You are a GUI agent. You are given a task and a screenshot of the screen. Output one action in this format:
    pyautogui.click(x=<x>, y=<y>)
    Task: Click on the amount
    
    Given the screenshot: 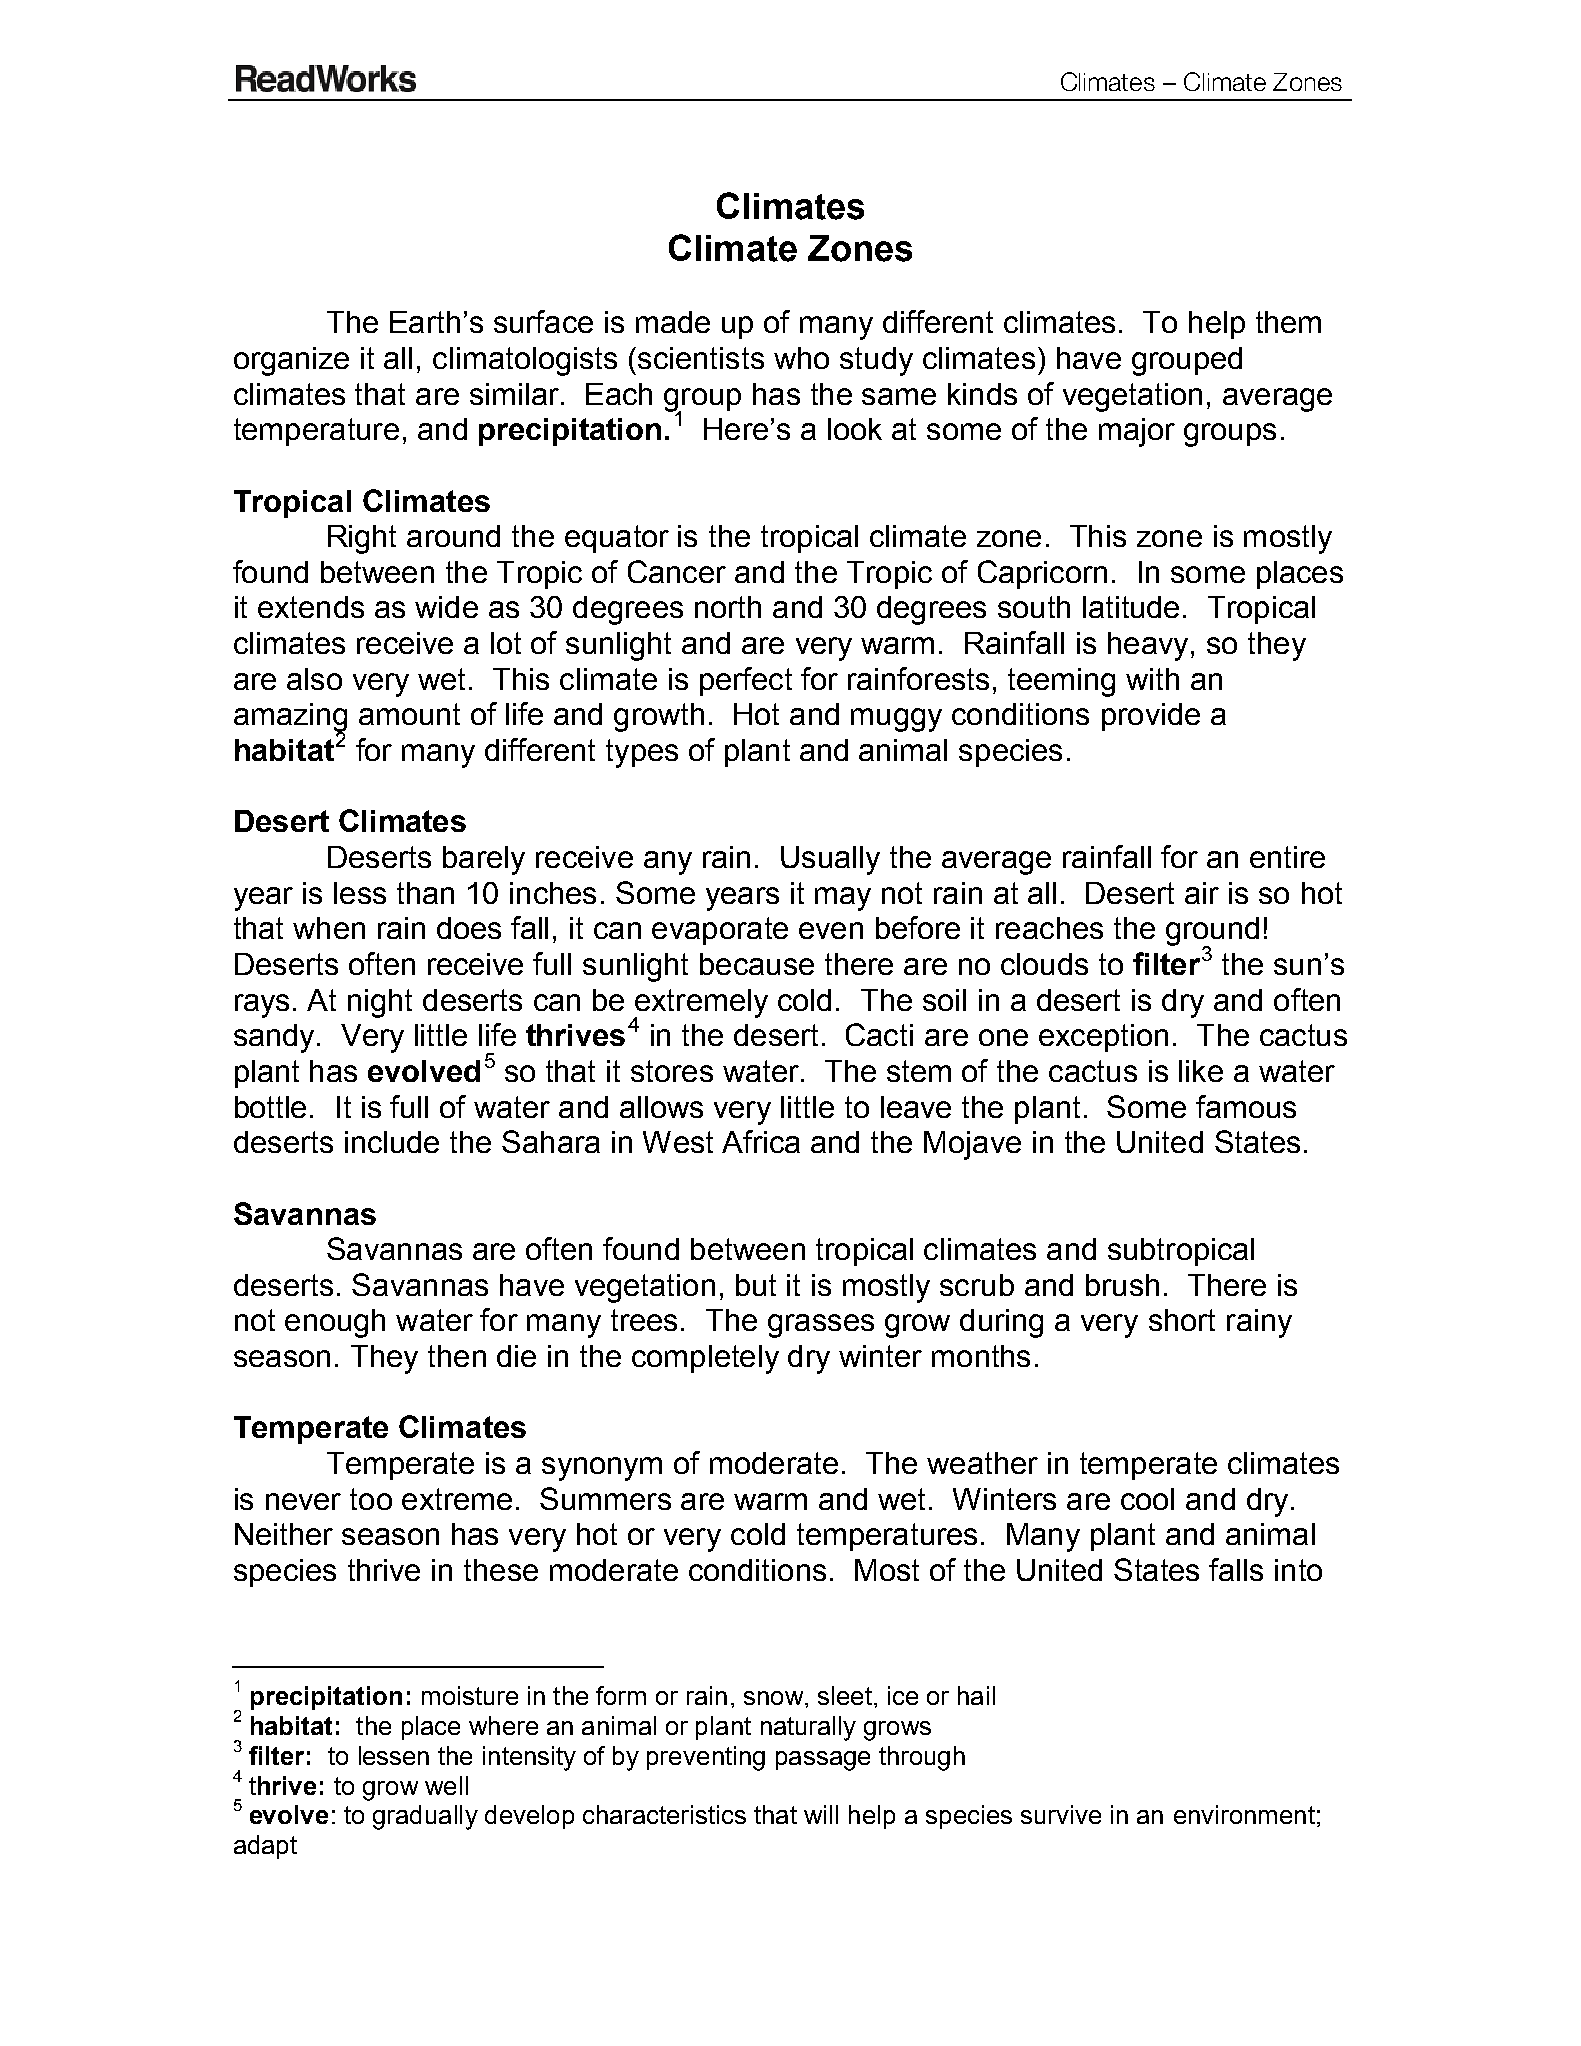 What is the action you would take?
    pyautogui.click(x=409, y=714)
